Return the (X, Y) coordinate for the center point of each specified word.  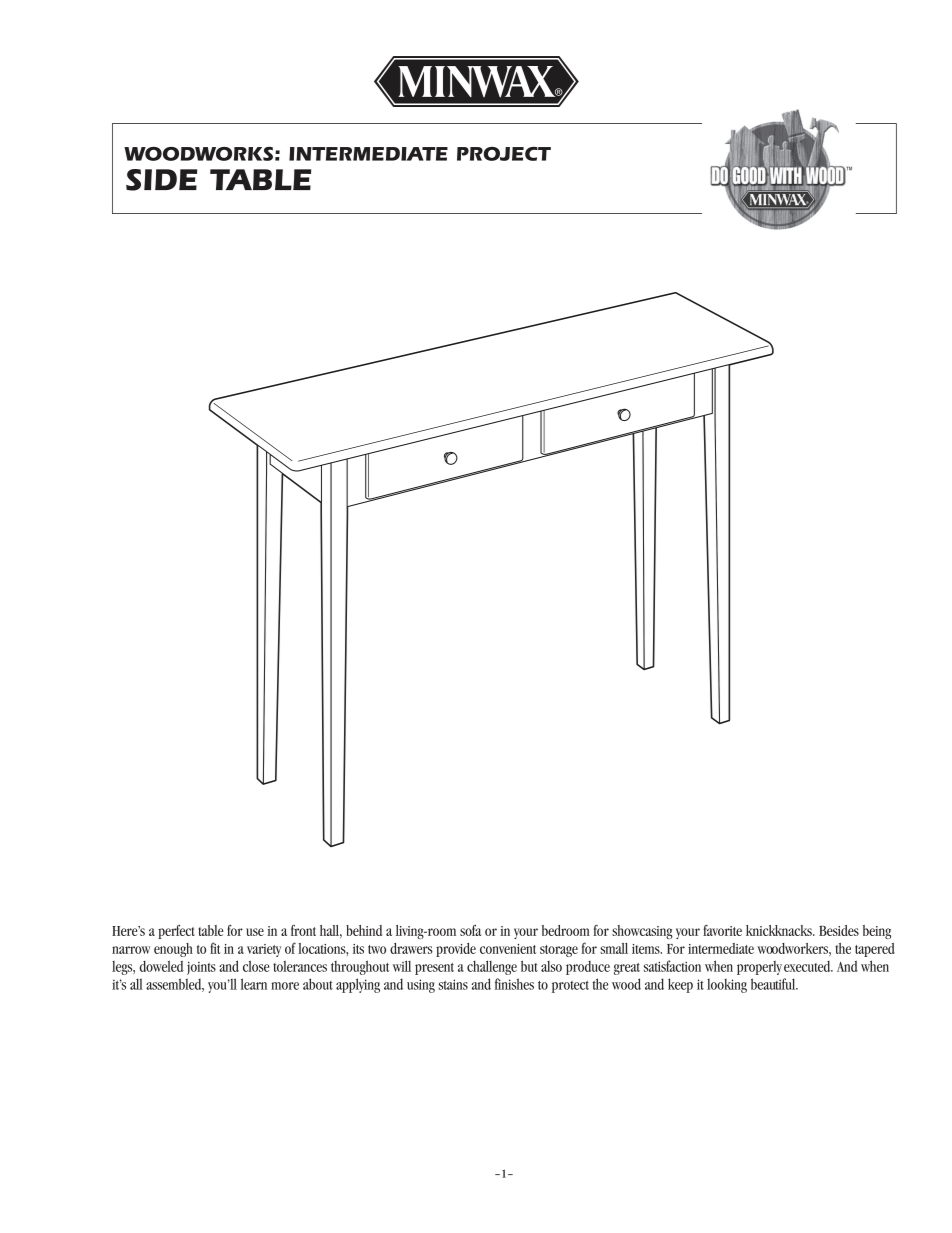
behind (364, 930)
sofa (470, 930)
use (255, 932)
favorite (722, 930)
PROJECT (504, 154)
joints (201, 968)
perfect (176, 932)
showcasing (642, 932)
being (877, 932)
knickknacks (780, 930)
